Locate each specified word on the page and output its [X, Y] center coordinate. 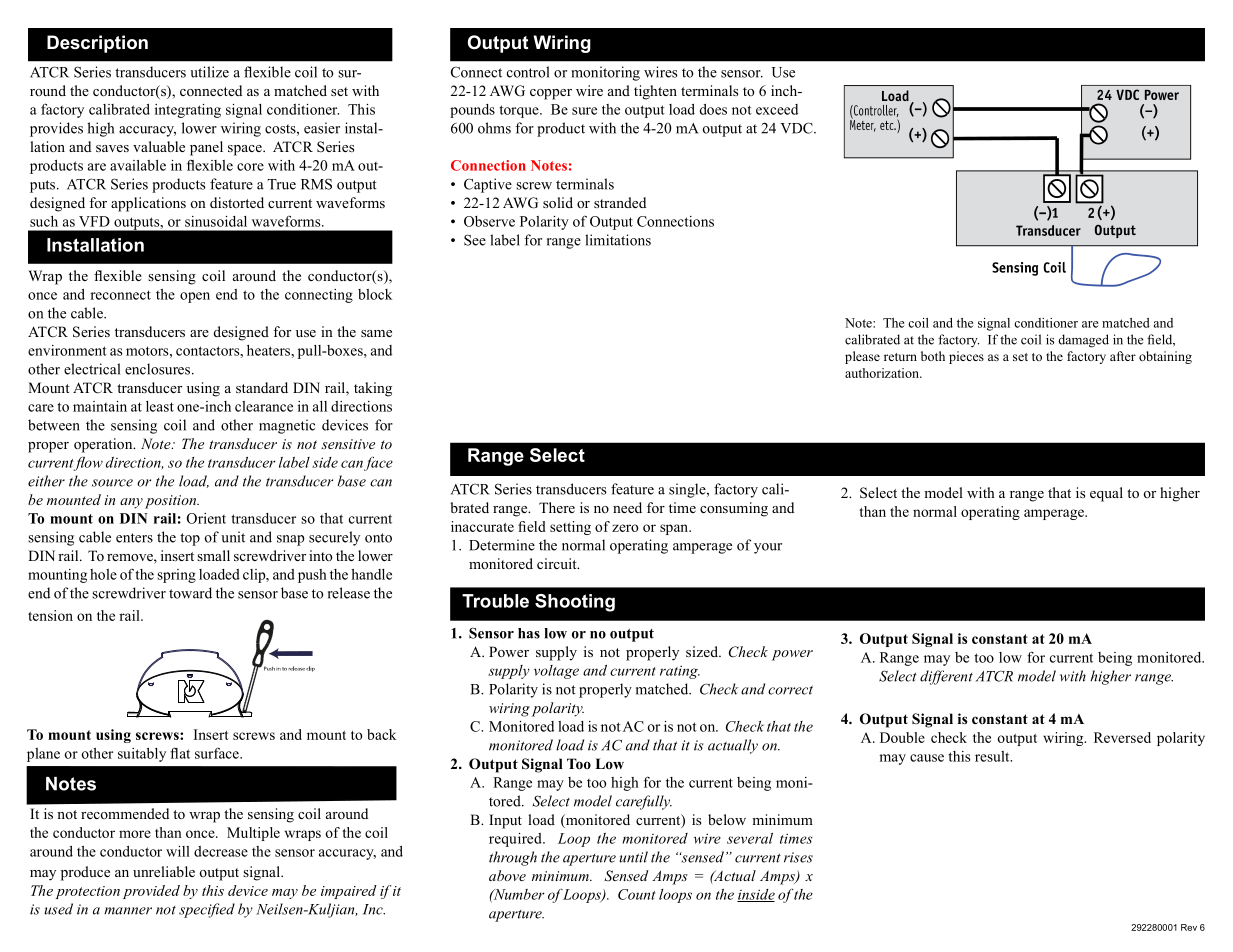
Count [636, 894]
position [172, 502]
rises [798, 857]
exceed [777, 109]
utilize [209, 72]
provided [151, 892]
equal [1106, 494]
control [528, 72]
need [627, 507]
